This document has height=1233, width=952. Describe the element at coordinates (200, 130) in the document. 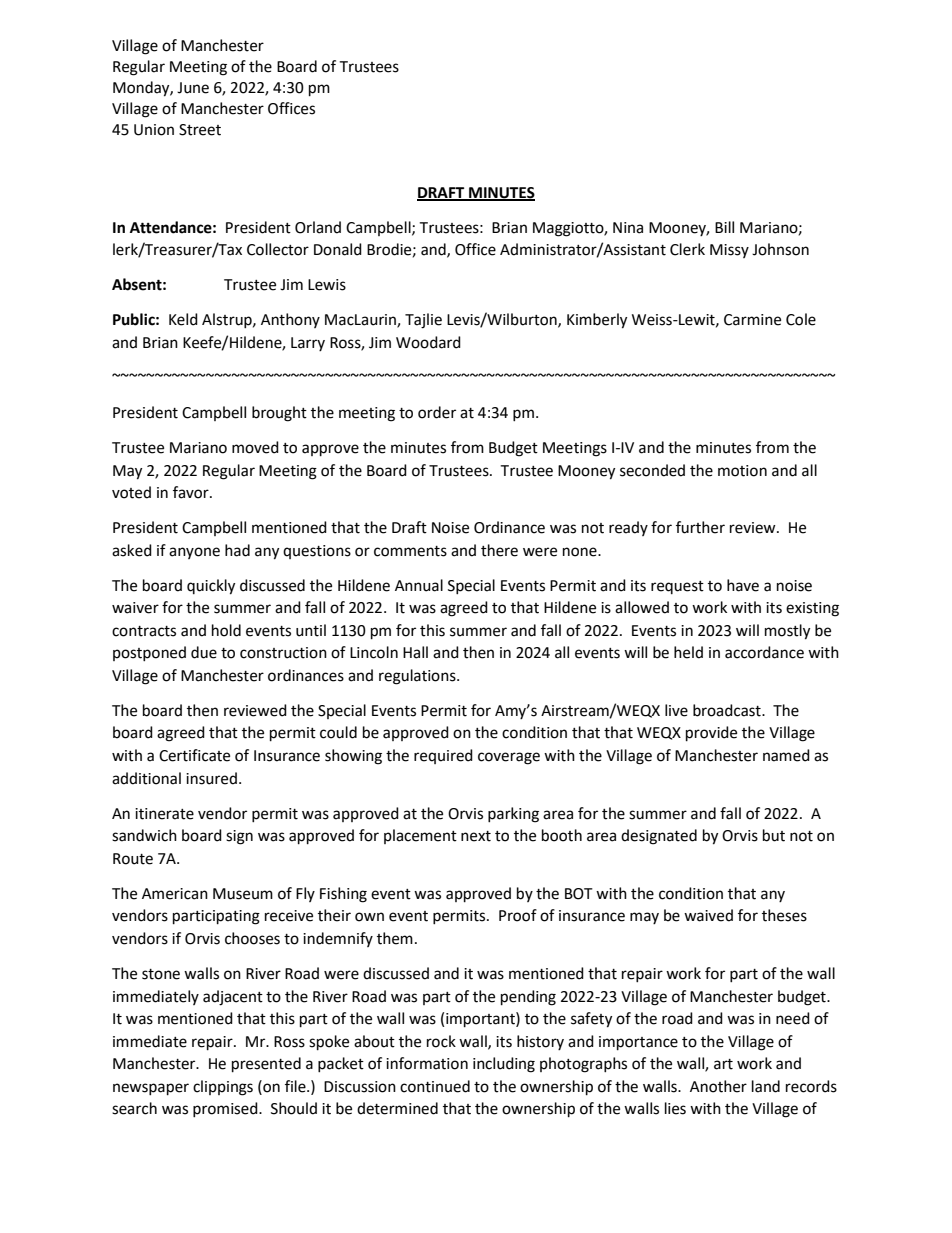

I see `Street` at that location.
